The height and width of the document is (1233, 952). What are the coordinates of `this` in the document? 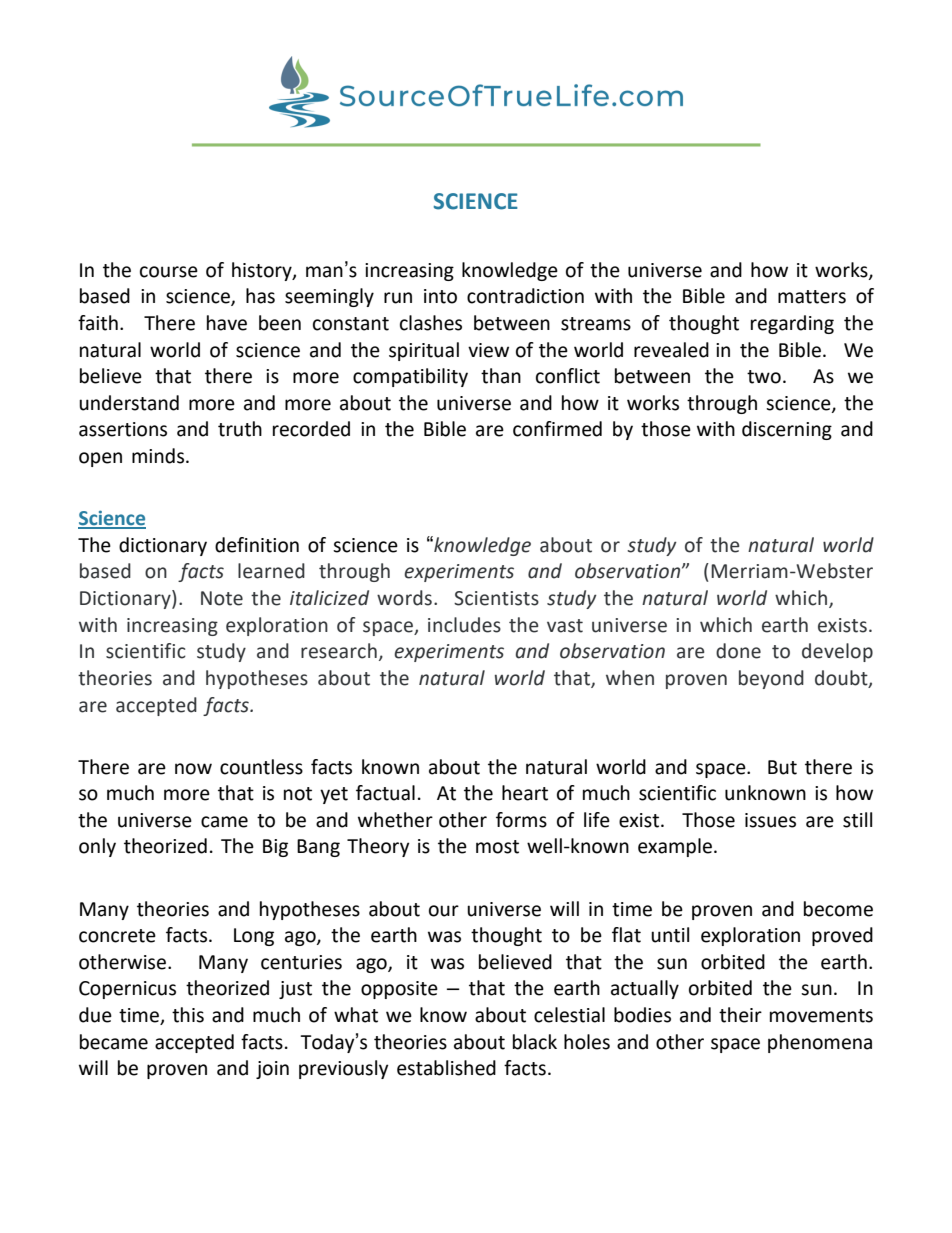 It's located at (188, 1015).
